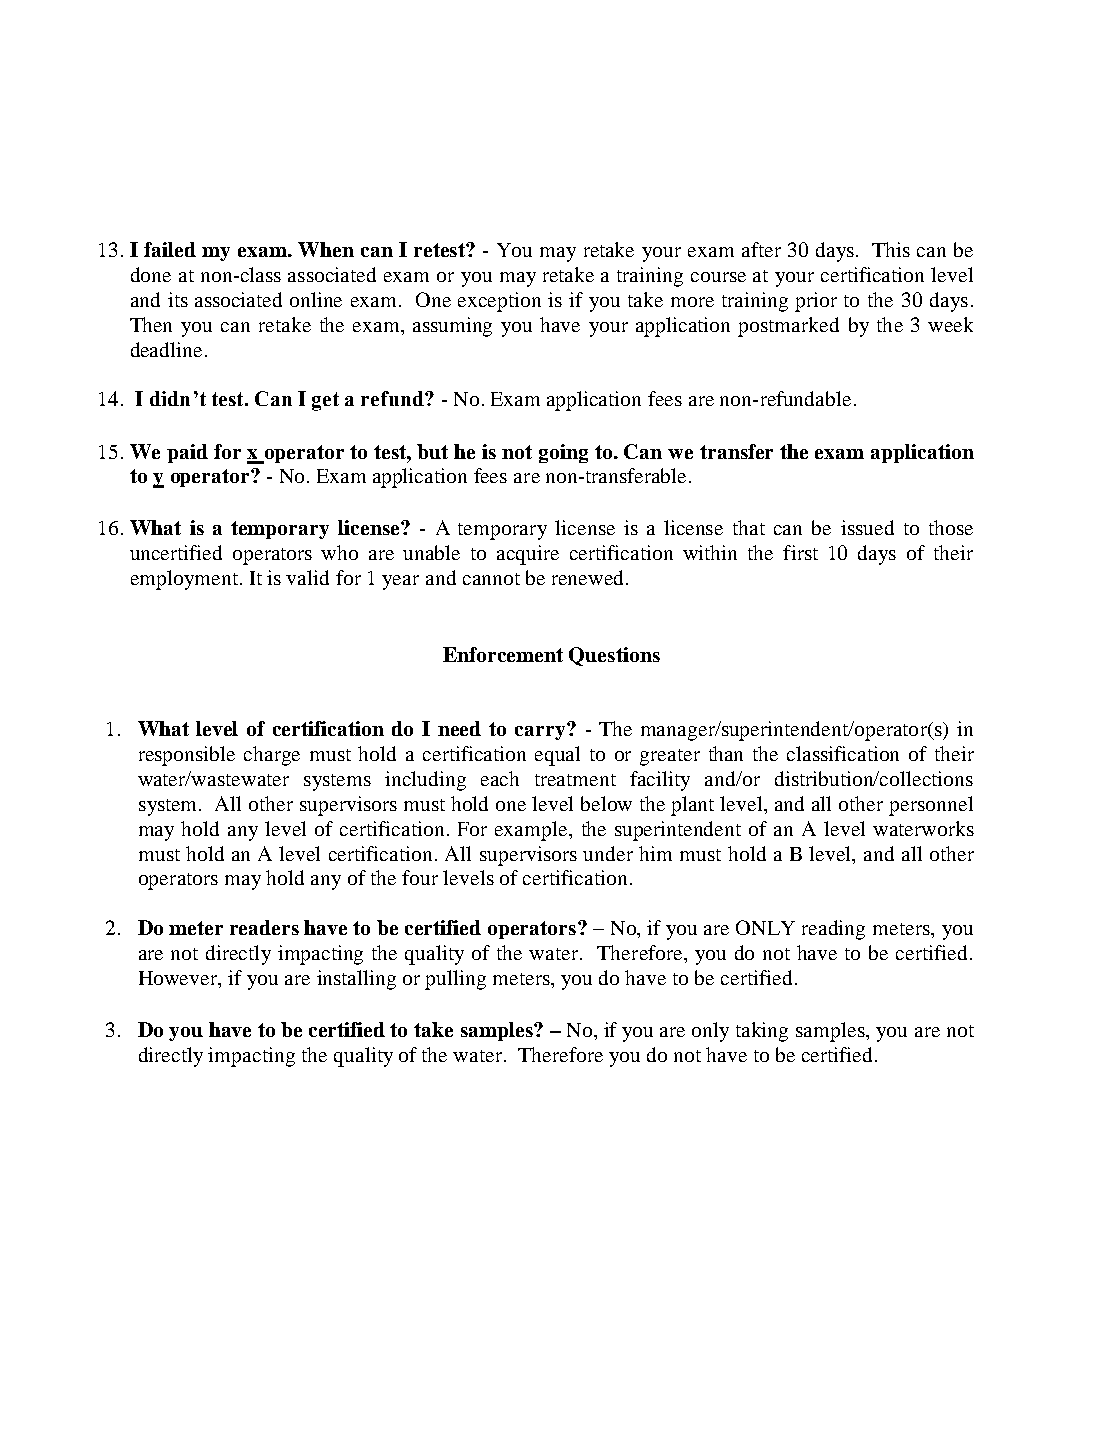 This screenshot has height=1429, width=1104. I want to click on However, so click(179, 979).
